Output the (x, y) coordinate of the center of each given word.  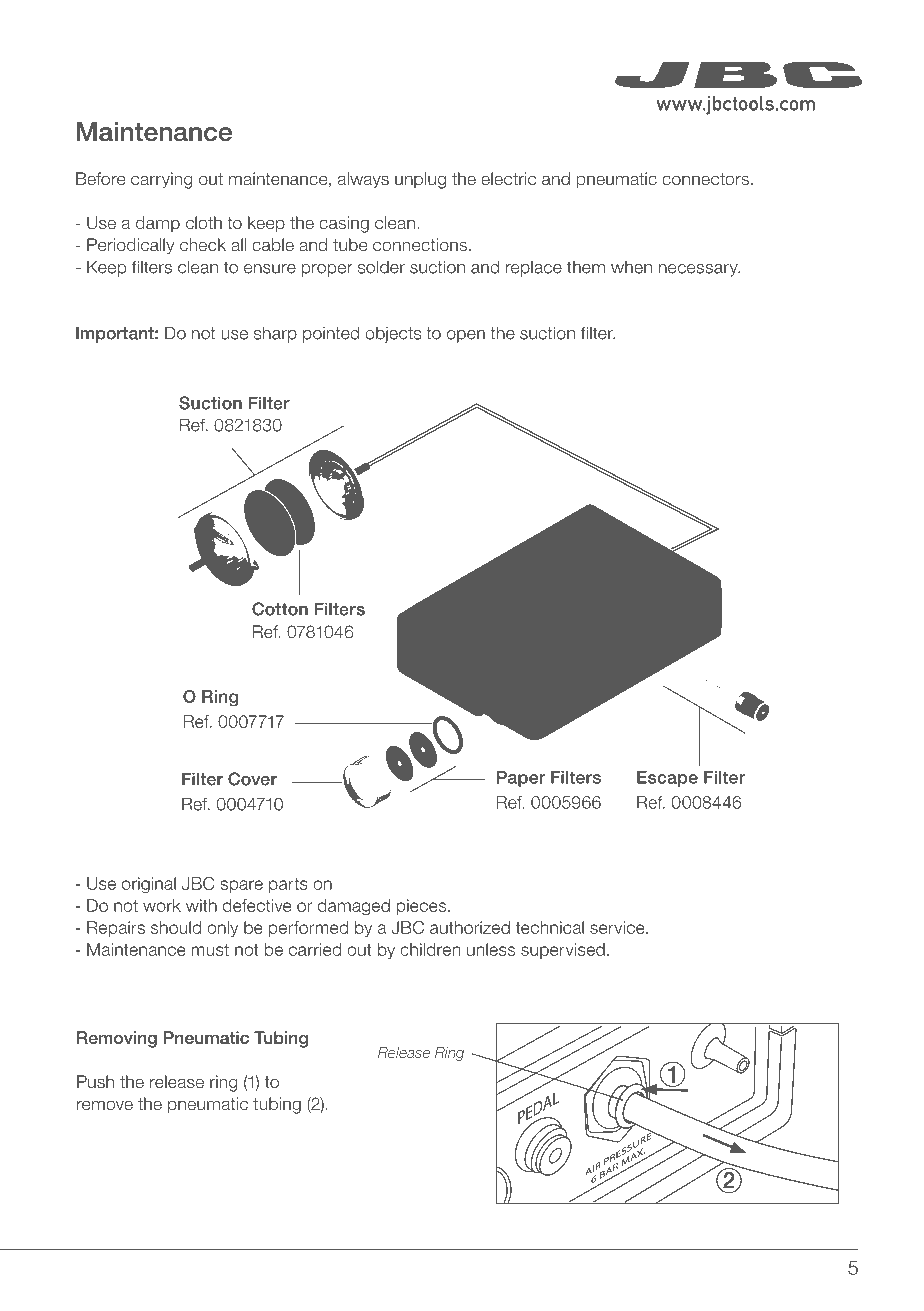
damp (158, 224)
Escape (667, 779)
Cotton (280, 609)
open (466, 336)
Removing (117, 1039)
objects (393, 334)
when (631, 267)
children (430, 949)
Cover (252, 779)
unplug (420, 180)
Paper (521, 779)
